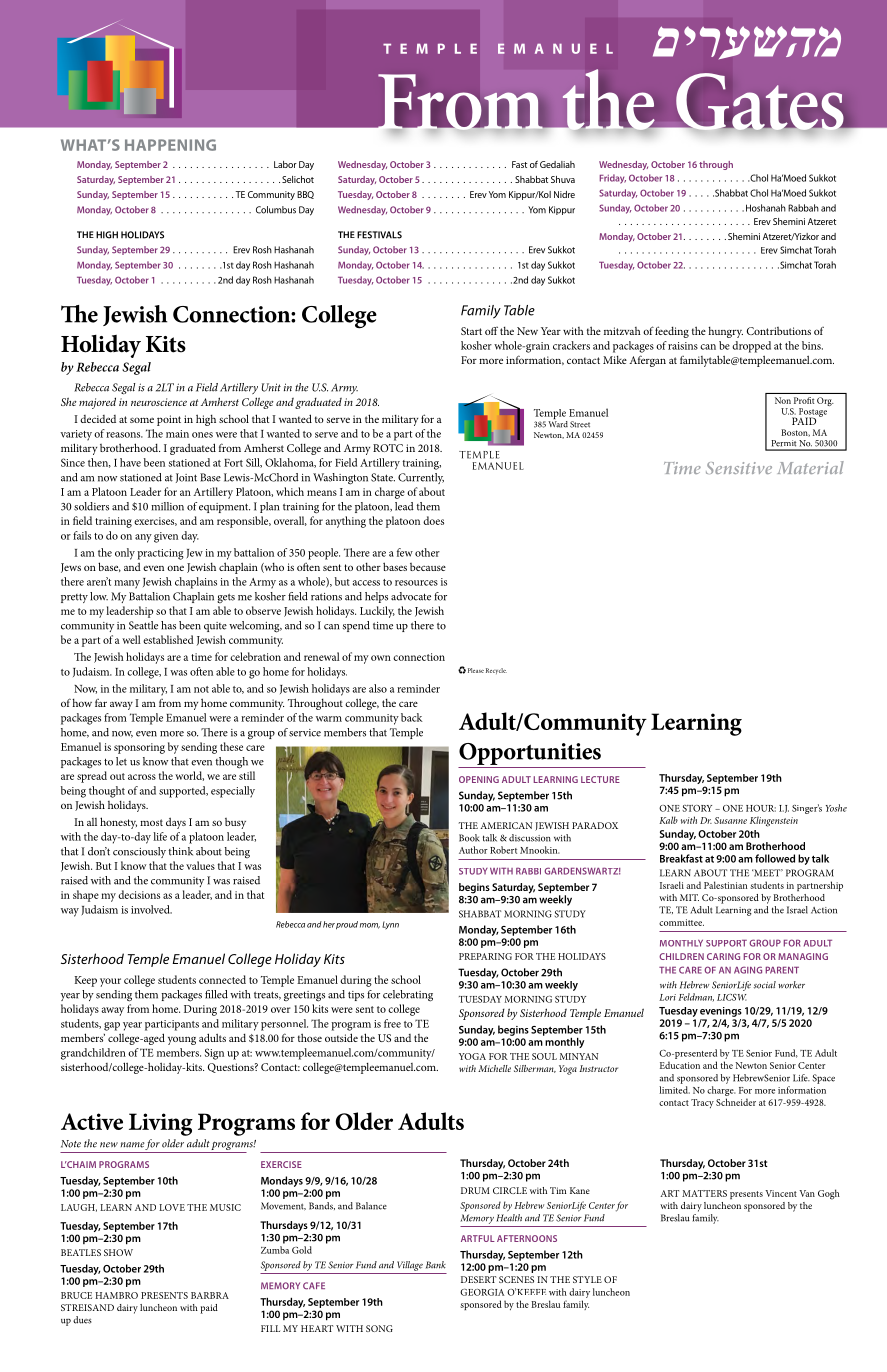 The width and height of the screenshot is (887, 1372). I want to click on BARBRA, so click(210, 1295).
